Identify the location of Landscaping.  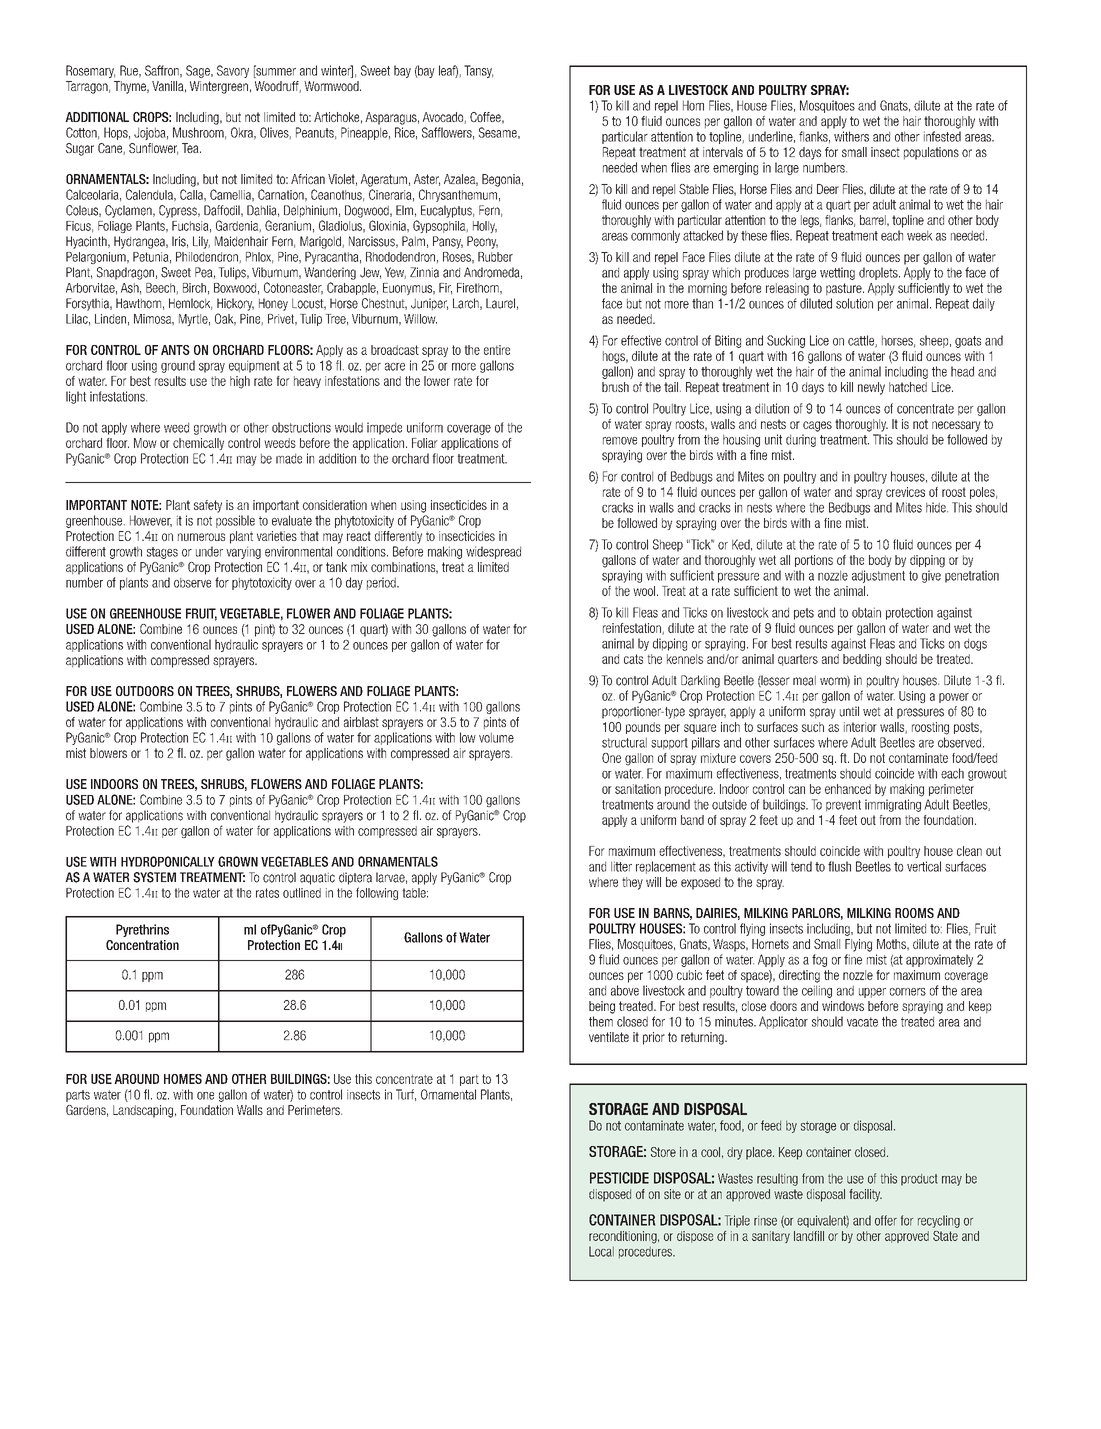
(143, 1111).
